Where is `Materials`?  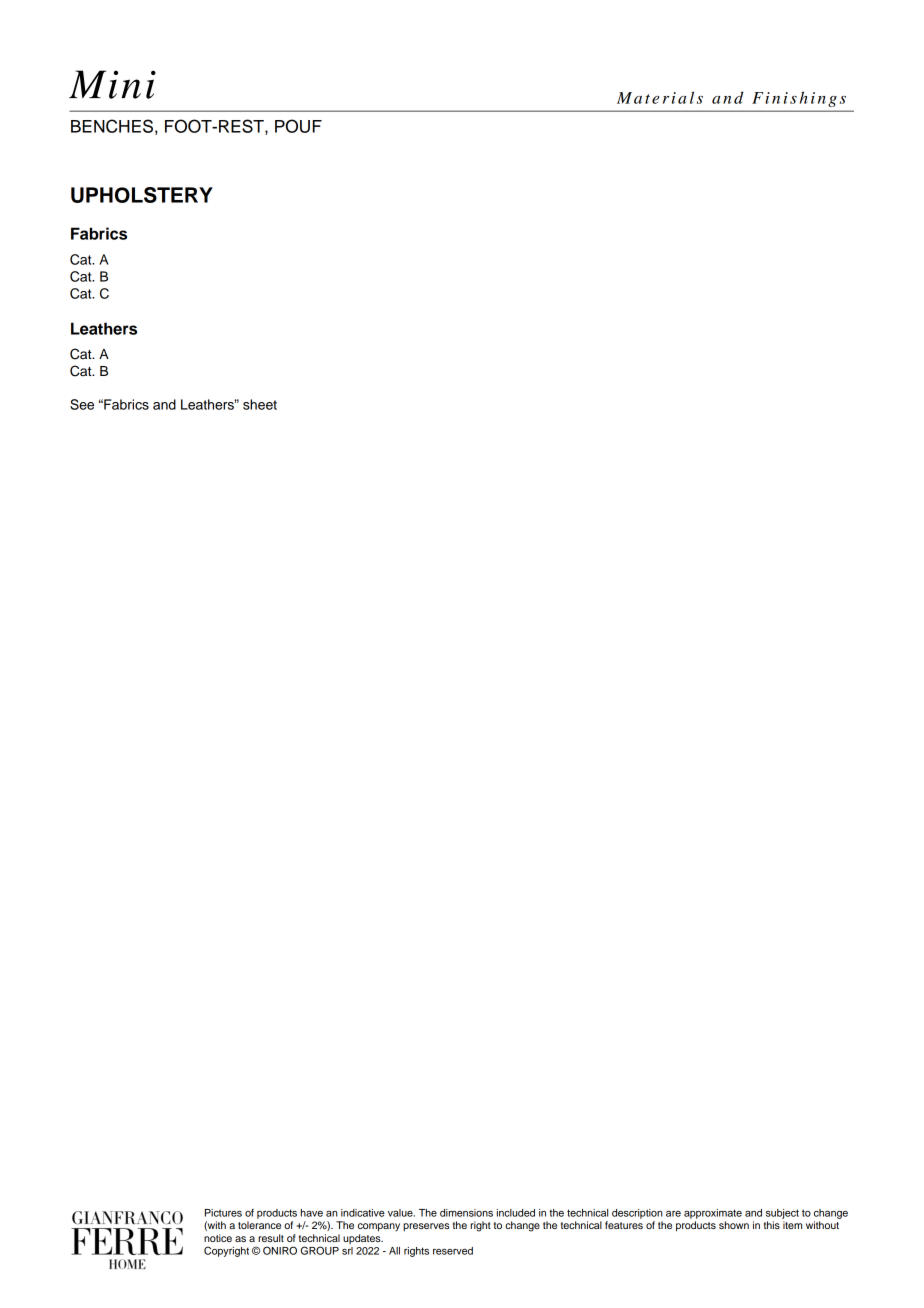 Materials is located at coordinates (660, 97).
